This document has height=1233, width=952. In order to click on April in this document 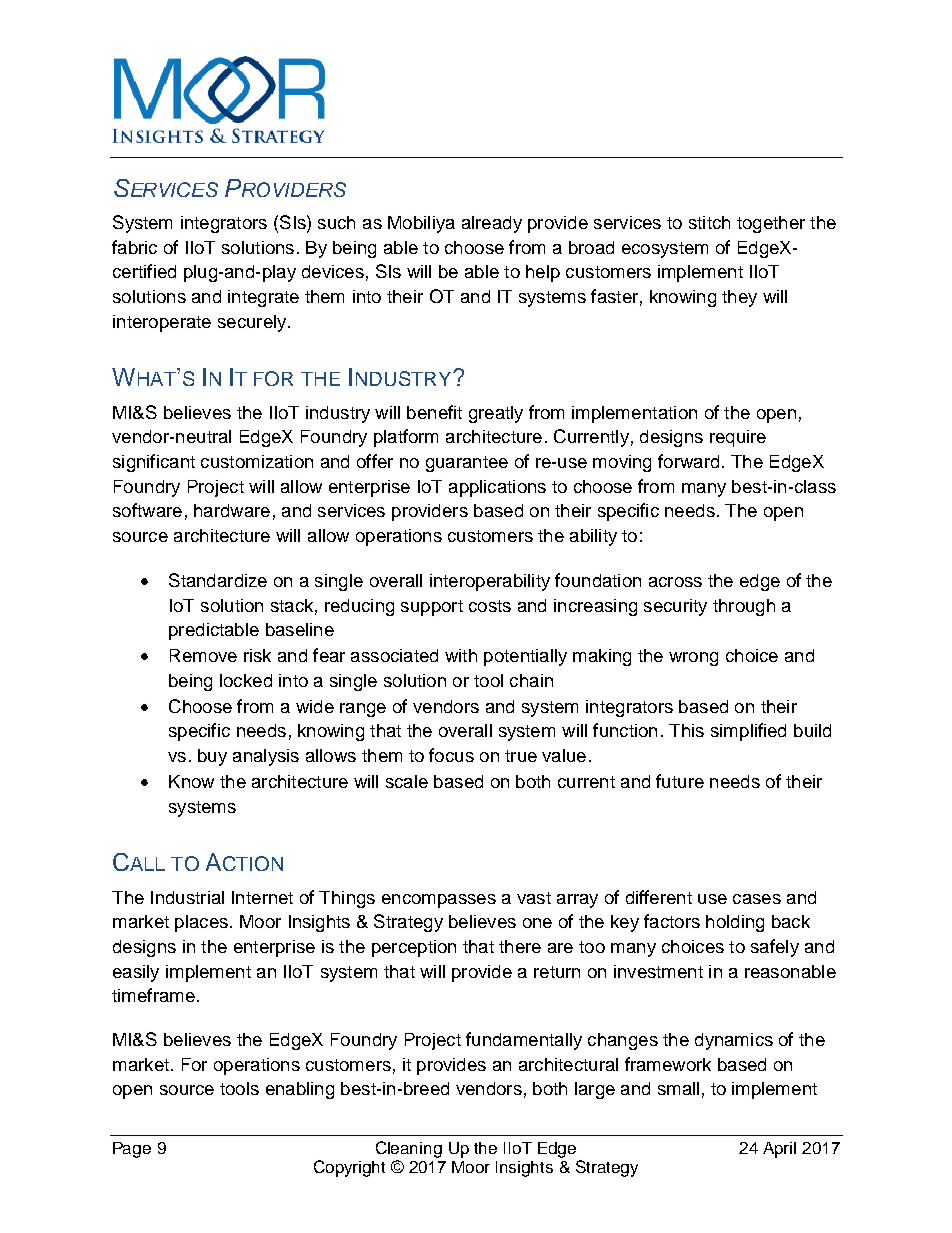, I will do `click(779, 1150)`.
